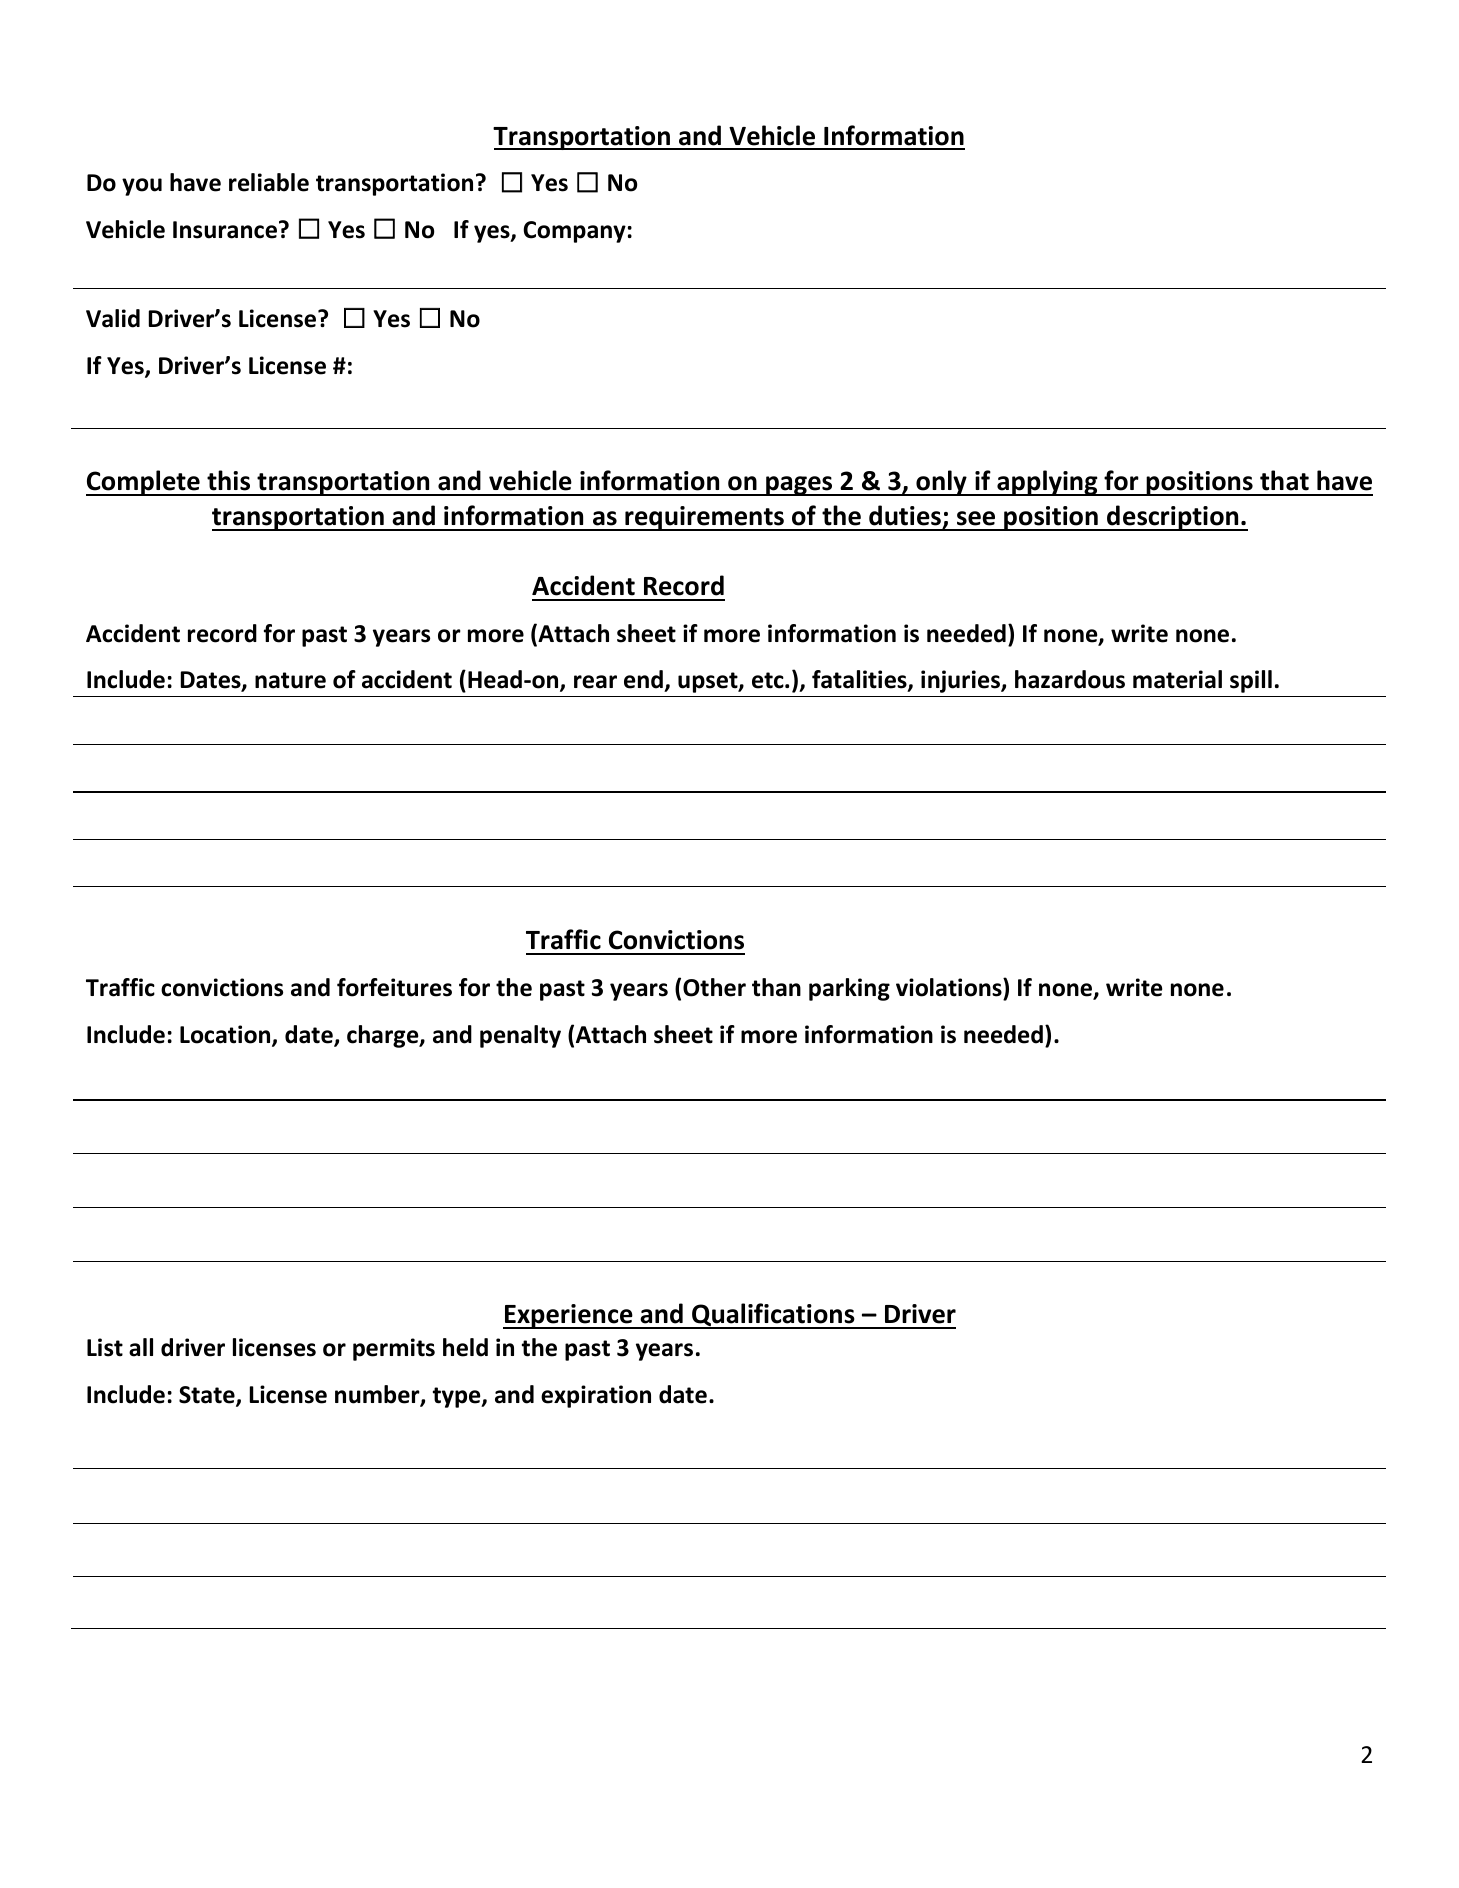 This screenshot has width=1459, height=1888. I want to click on State, so click(208, 1396).
